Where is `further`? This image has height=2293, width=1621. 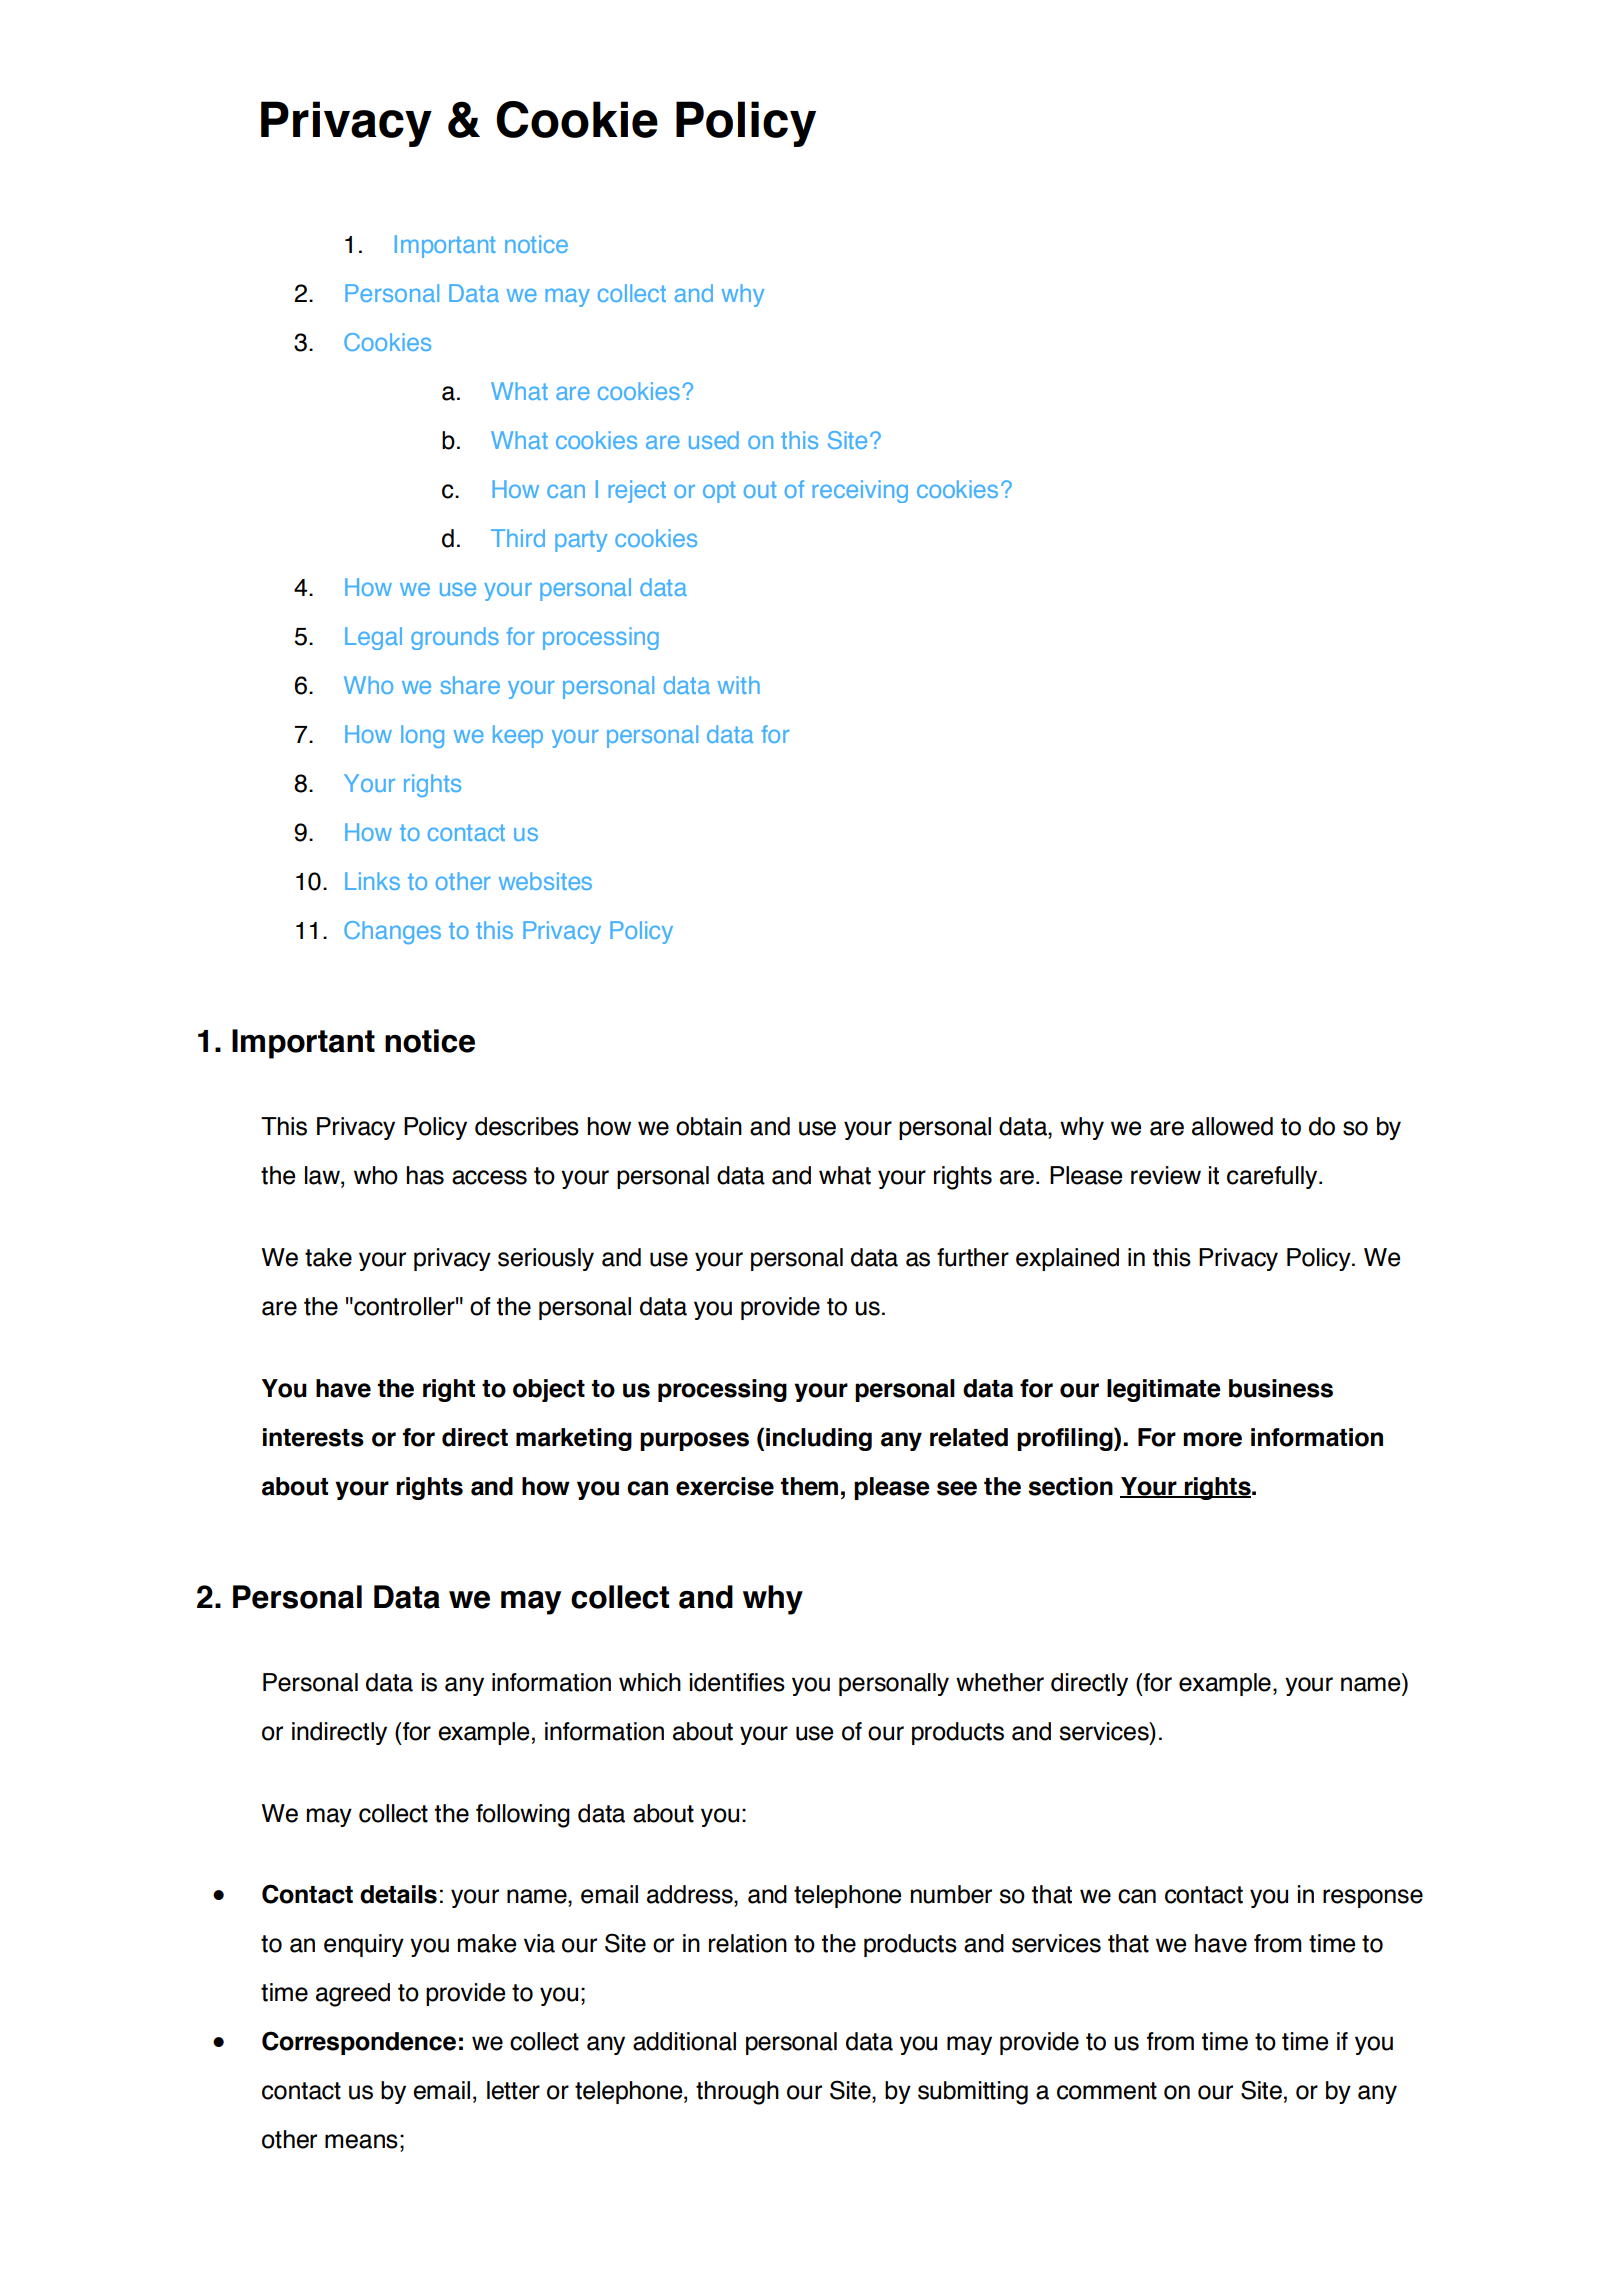
further is located at coordinates (973, 1257).
